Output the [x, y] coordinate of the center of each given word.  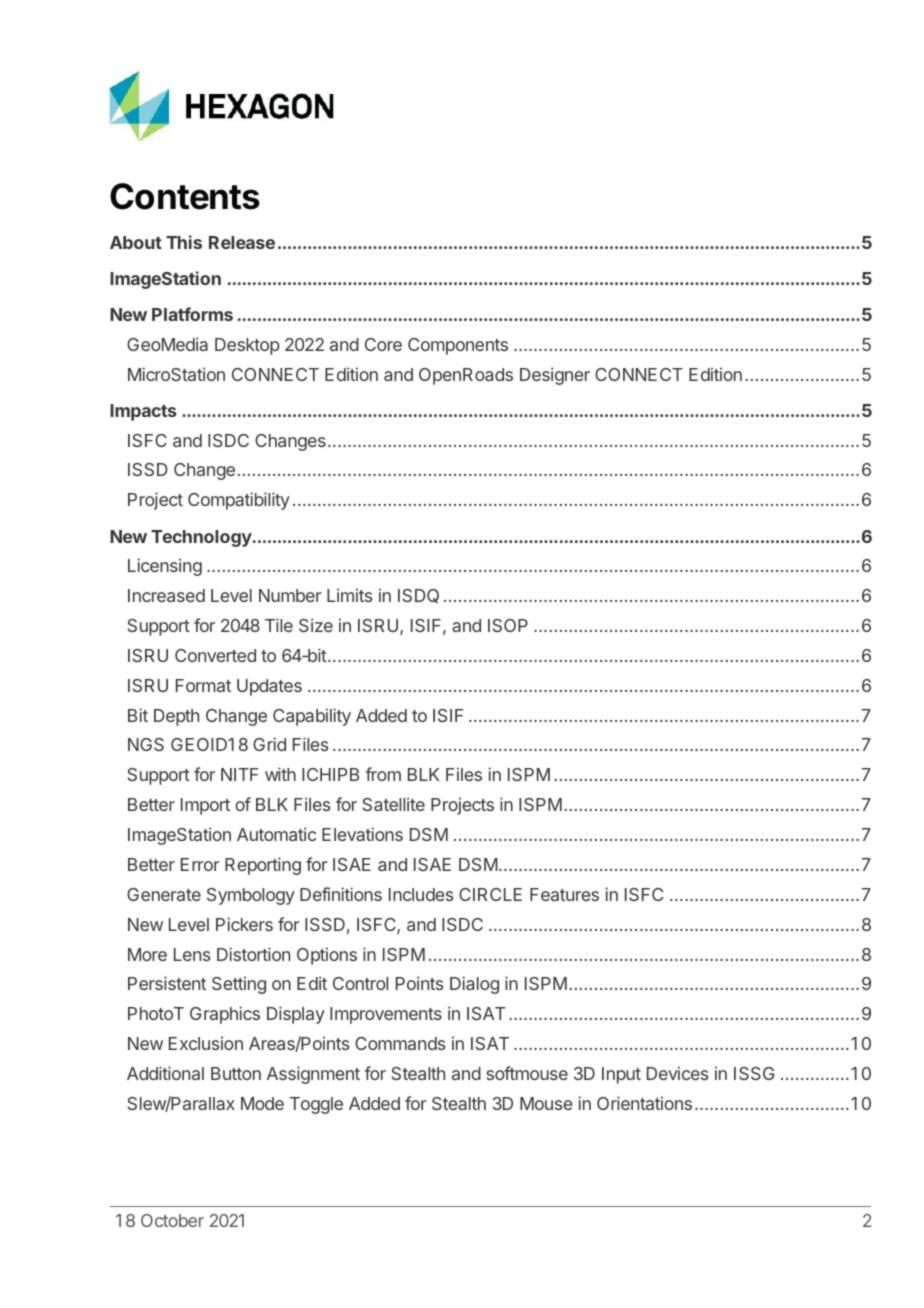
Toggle [316, 1105]
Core [383, 344]
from [383, 774]
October [172, 1220]
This [184, 242]
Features [564, 894]
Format [203, 685]
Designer [555, 376]
